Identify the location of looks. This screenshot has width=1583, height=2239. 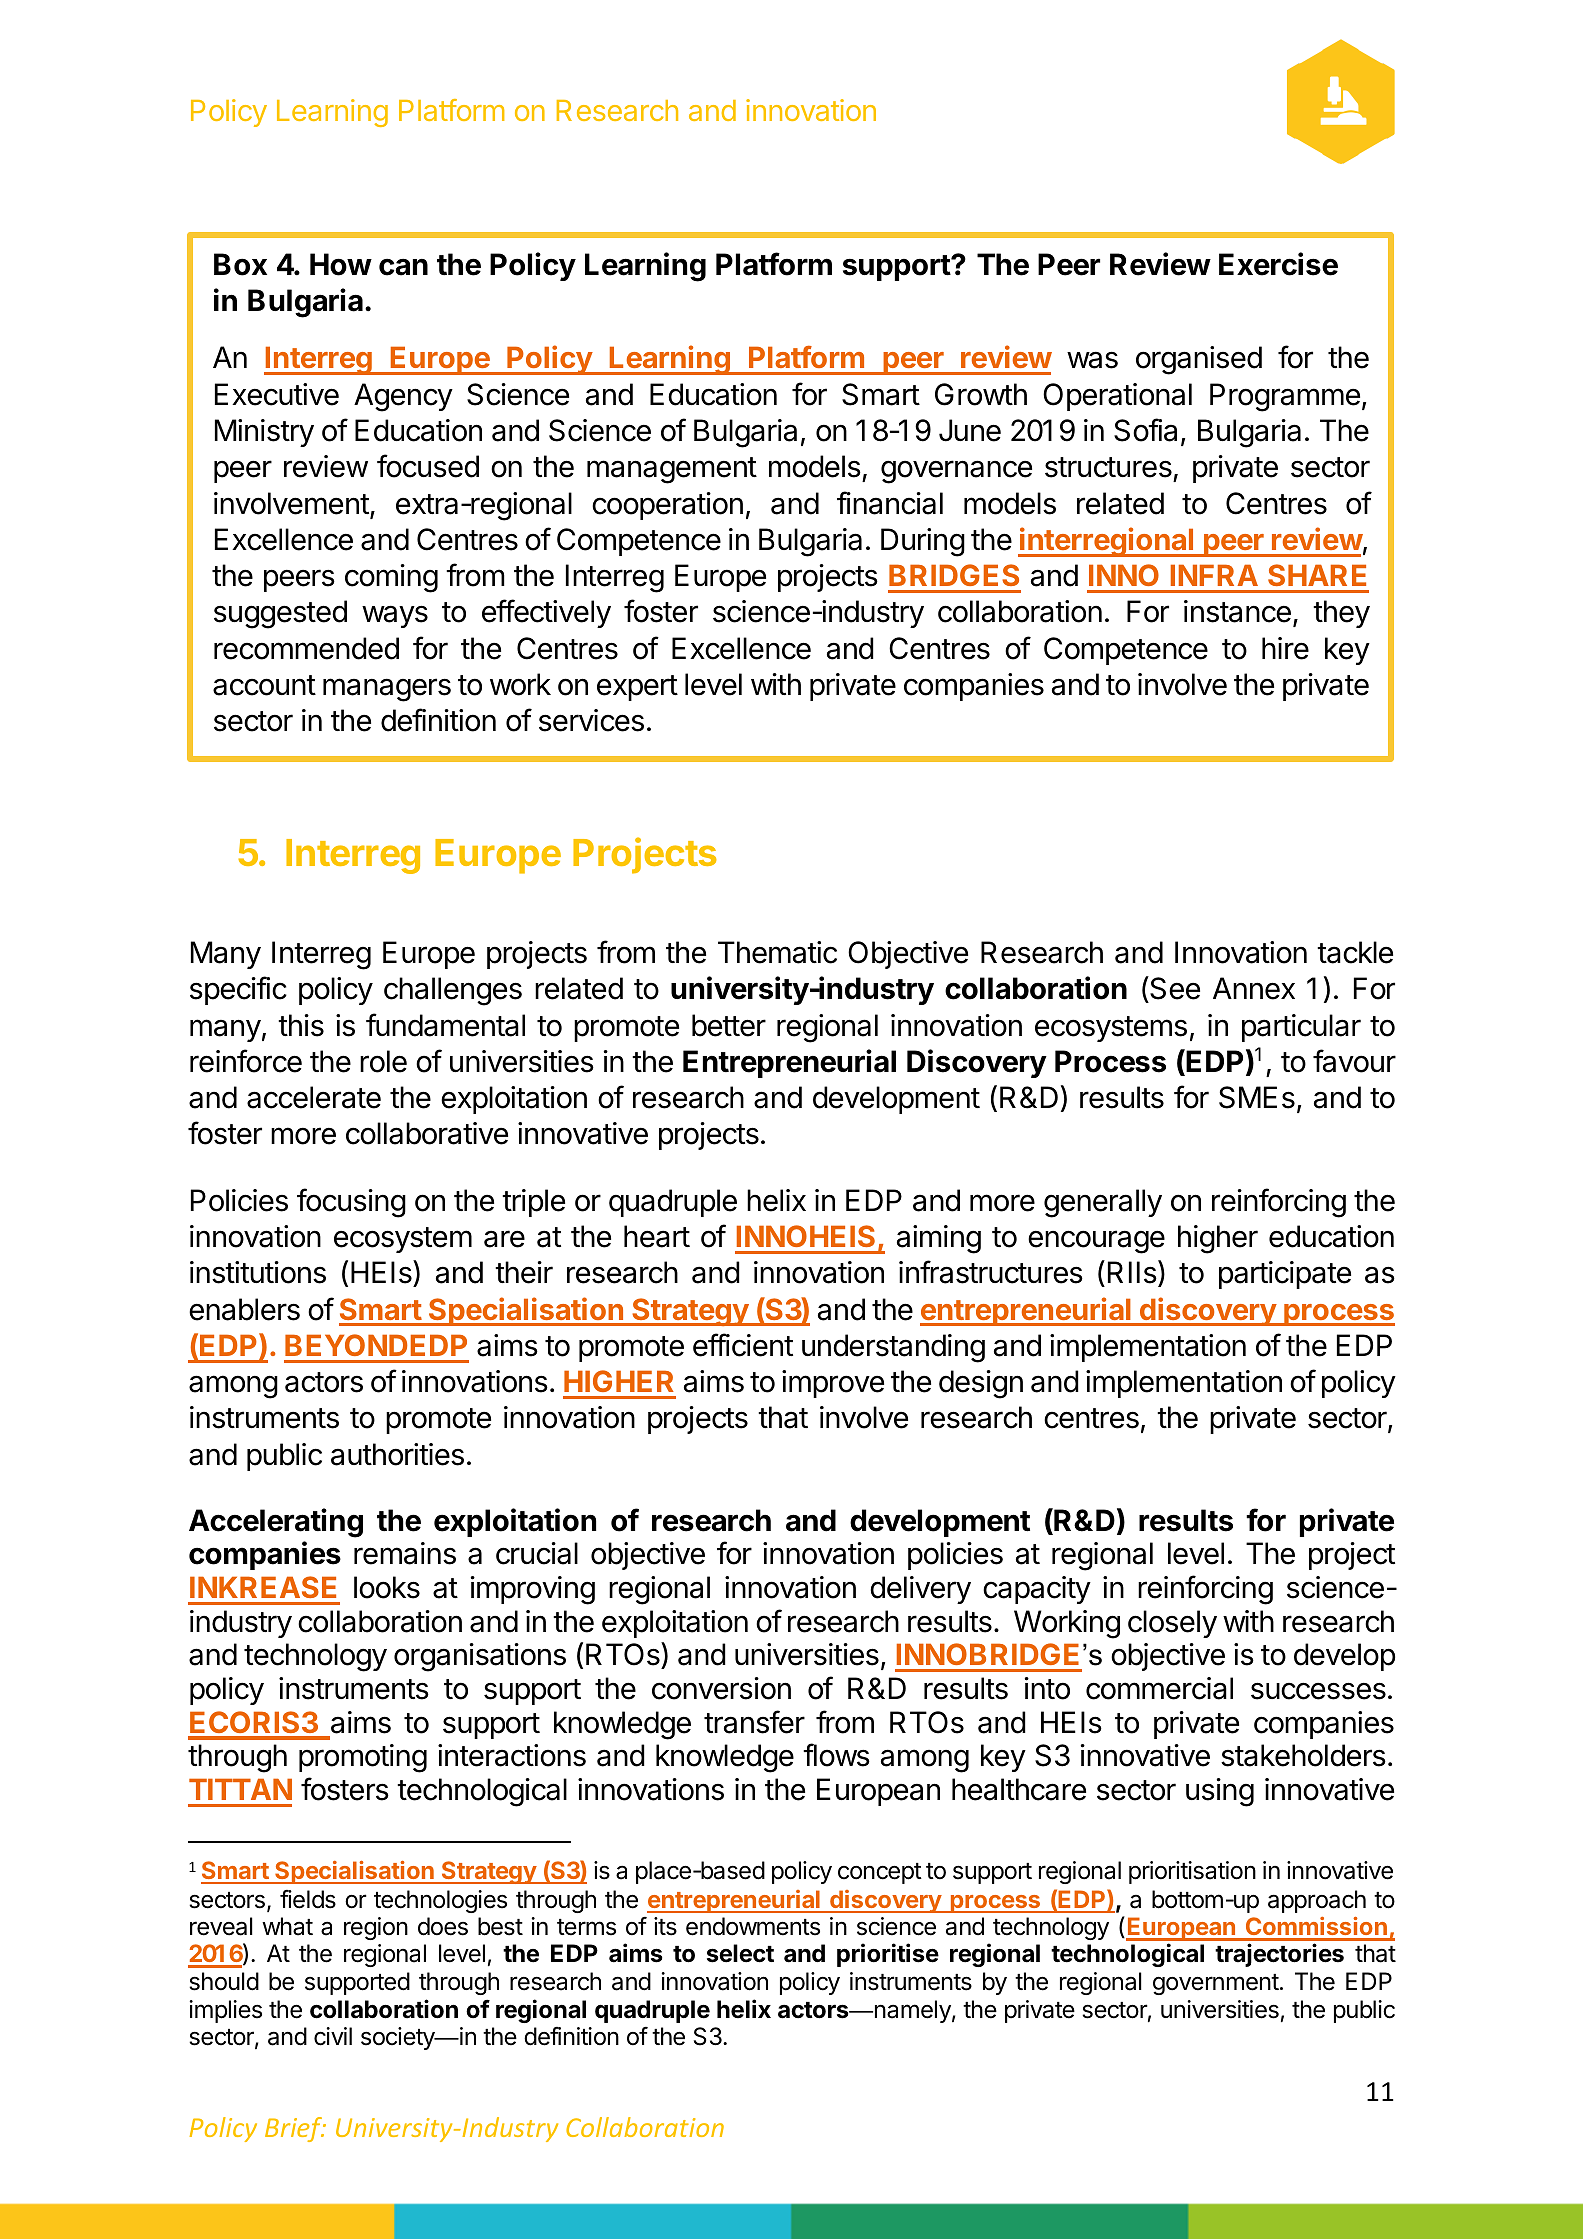
(387, 1587).
